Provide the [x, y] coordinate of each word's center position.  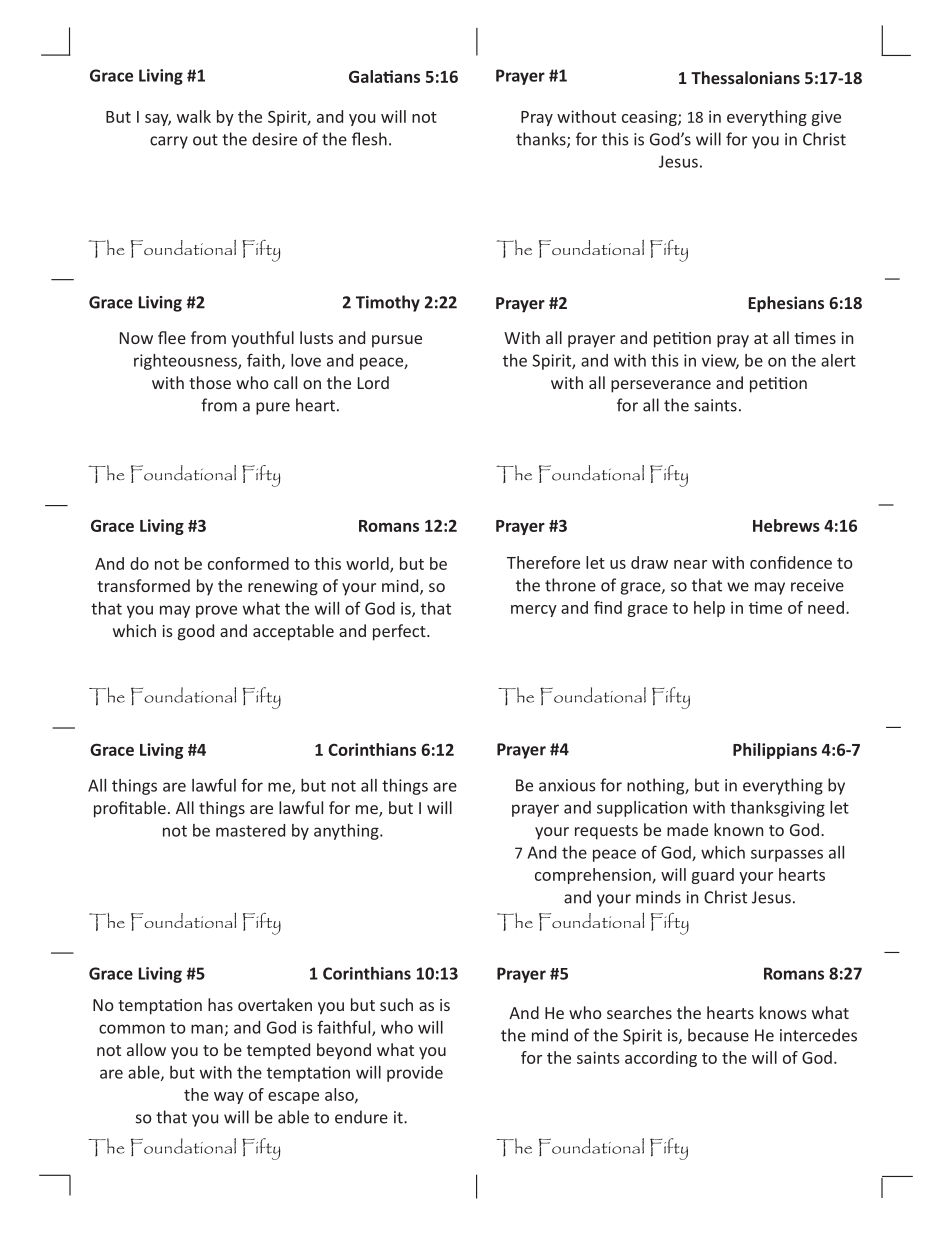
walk [194, 116]
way [229, 1098]
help [709, 609]
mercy [534, 611]
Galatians [384, 76]
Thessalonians [745, 77]
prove [216, 611]
